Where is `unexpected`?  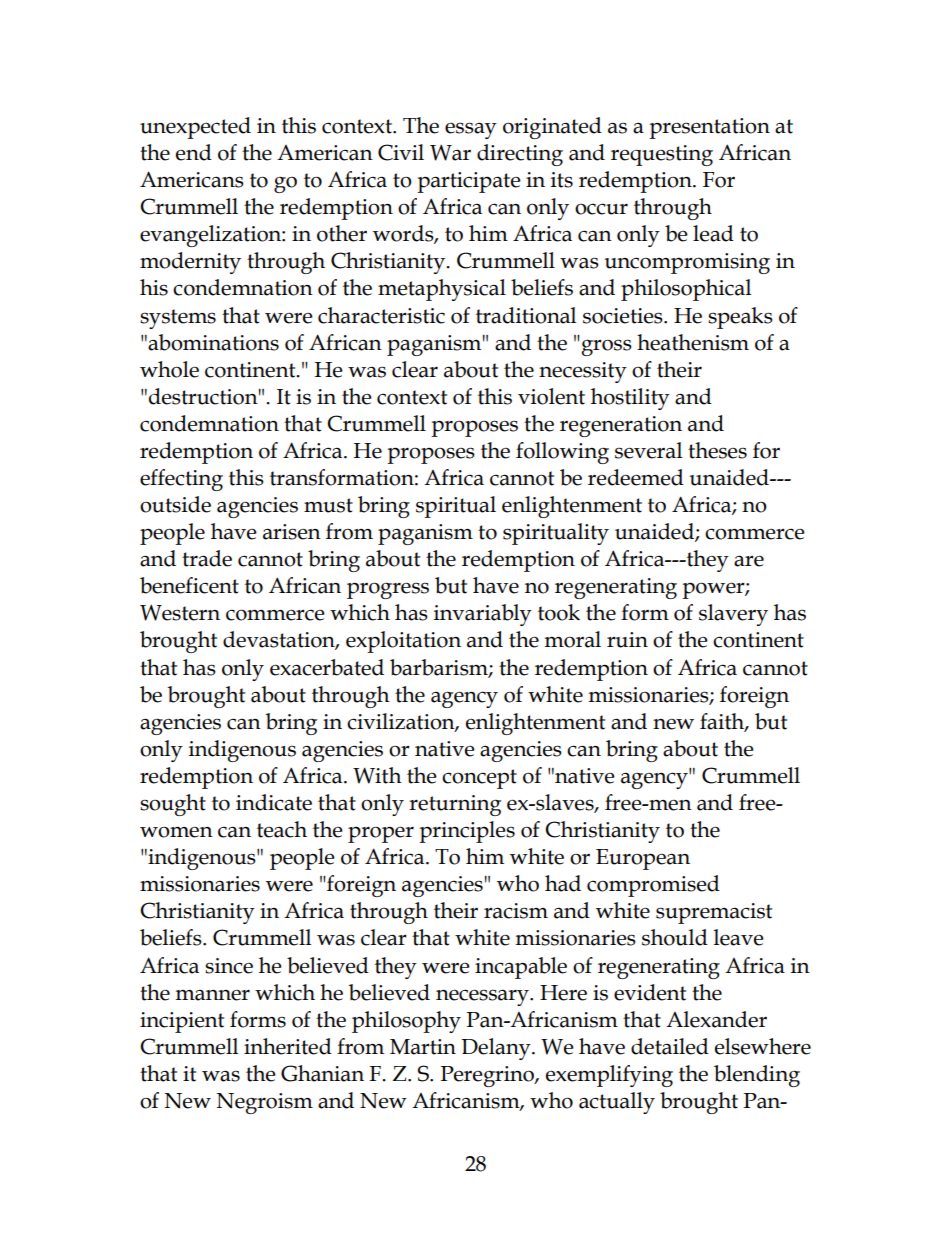 unexpected is located at coordinates (195, 128).
